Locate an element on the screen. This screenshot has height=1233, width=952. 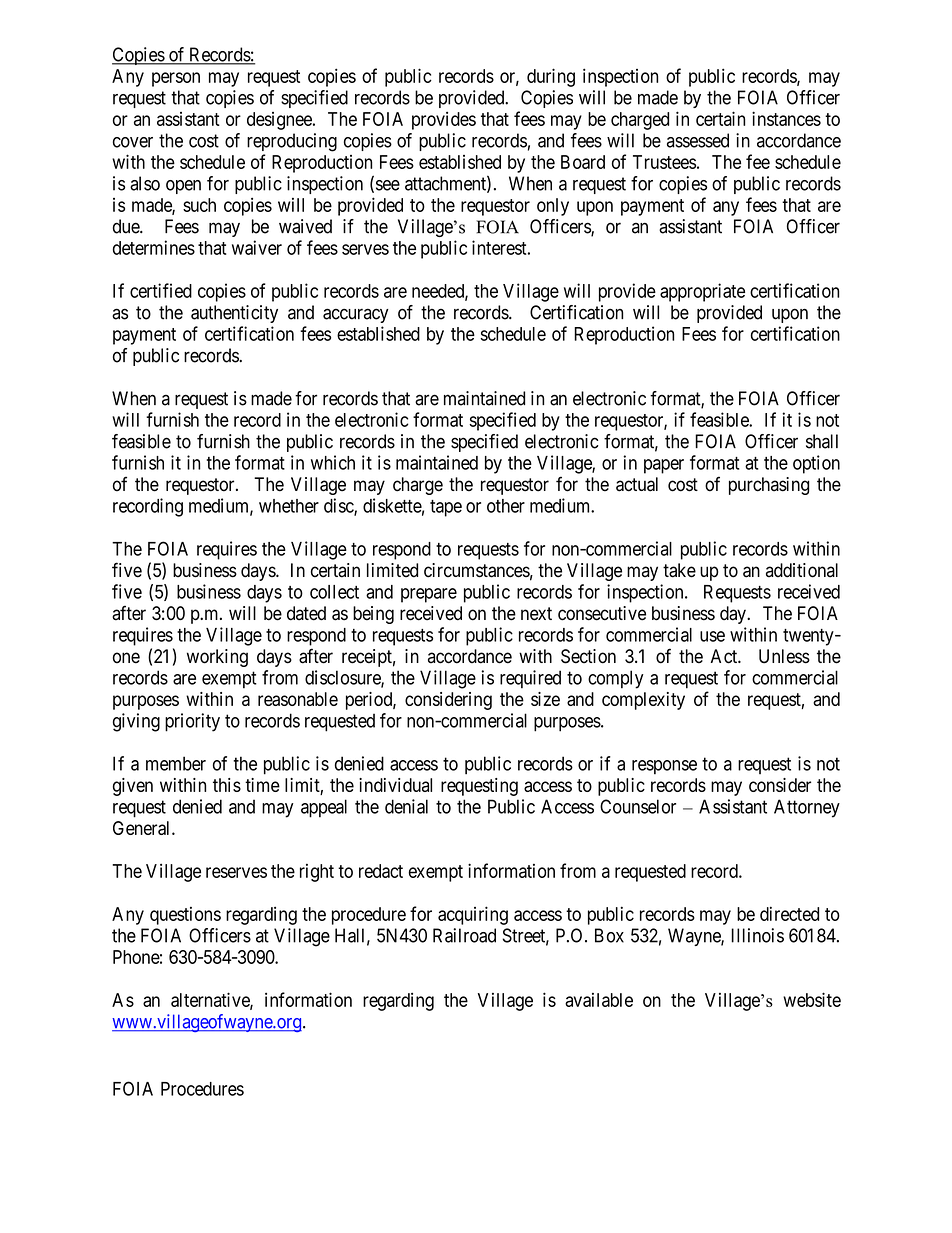
Railroad is located at coordinates (464, 935).
